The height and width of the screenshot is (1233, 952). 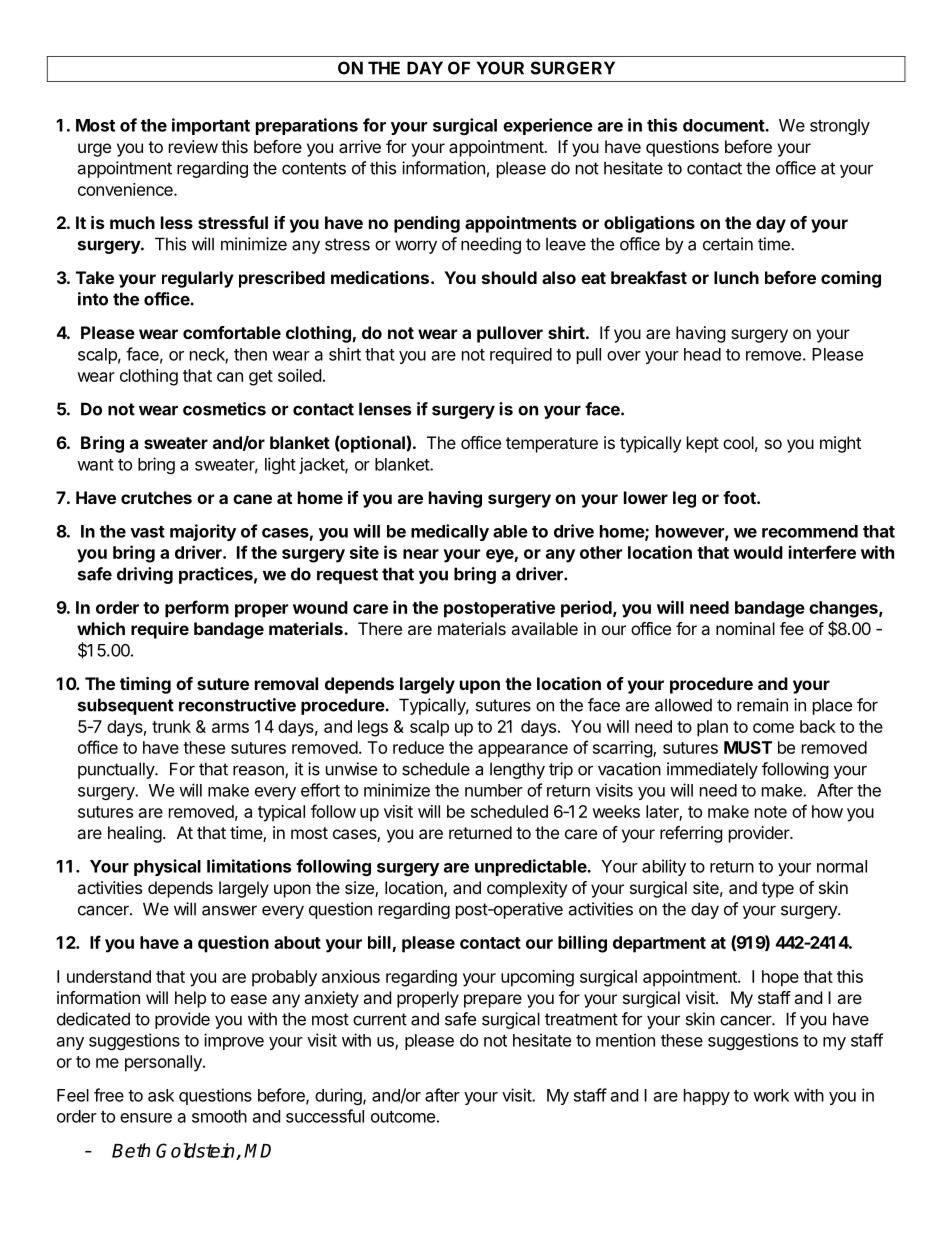 What do you see at coordinates (380, 628) in the screenshot?
I see `There` at bounding box center [380, 628].
